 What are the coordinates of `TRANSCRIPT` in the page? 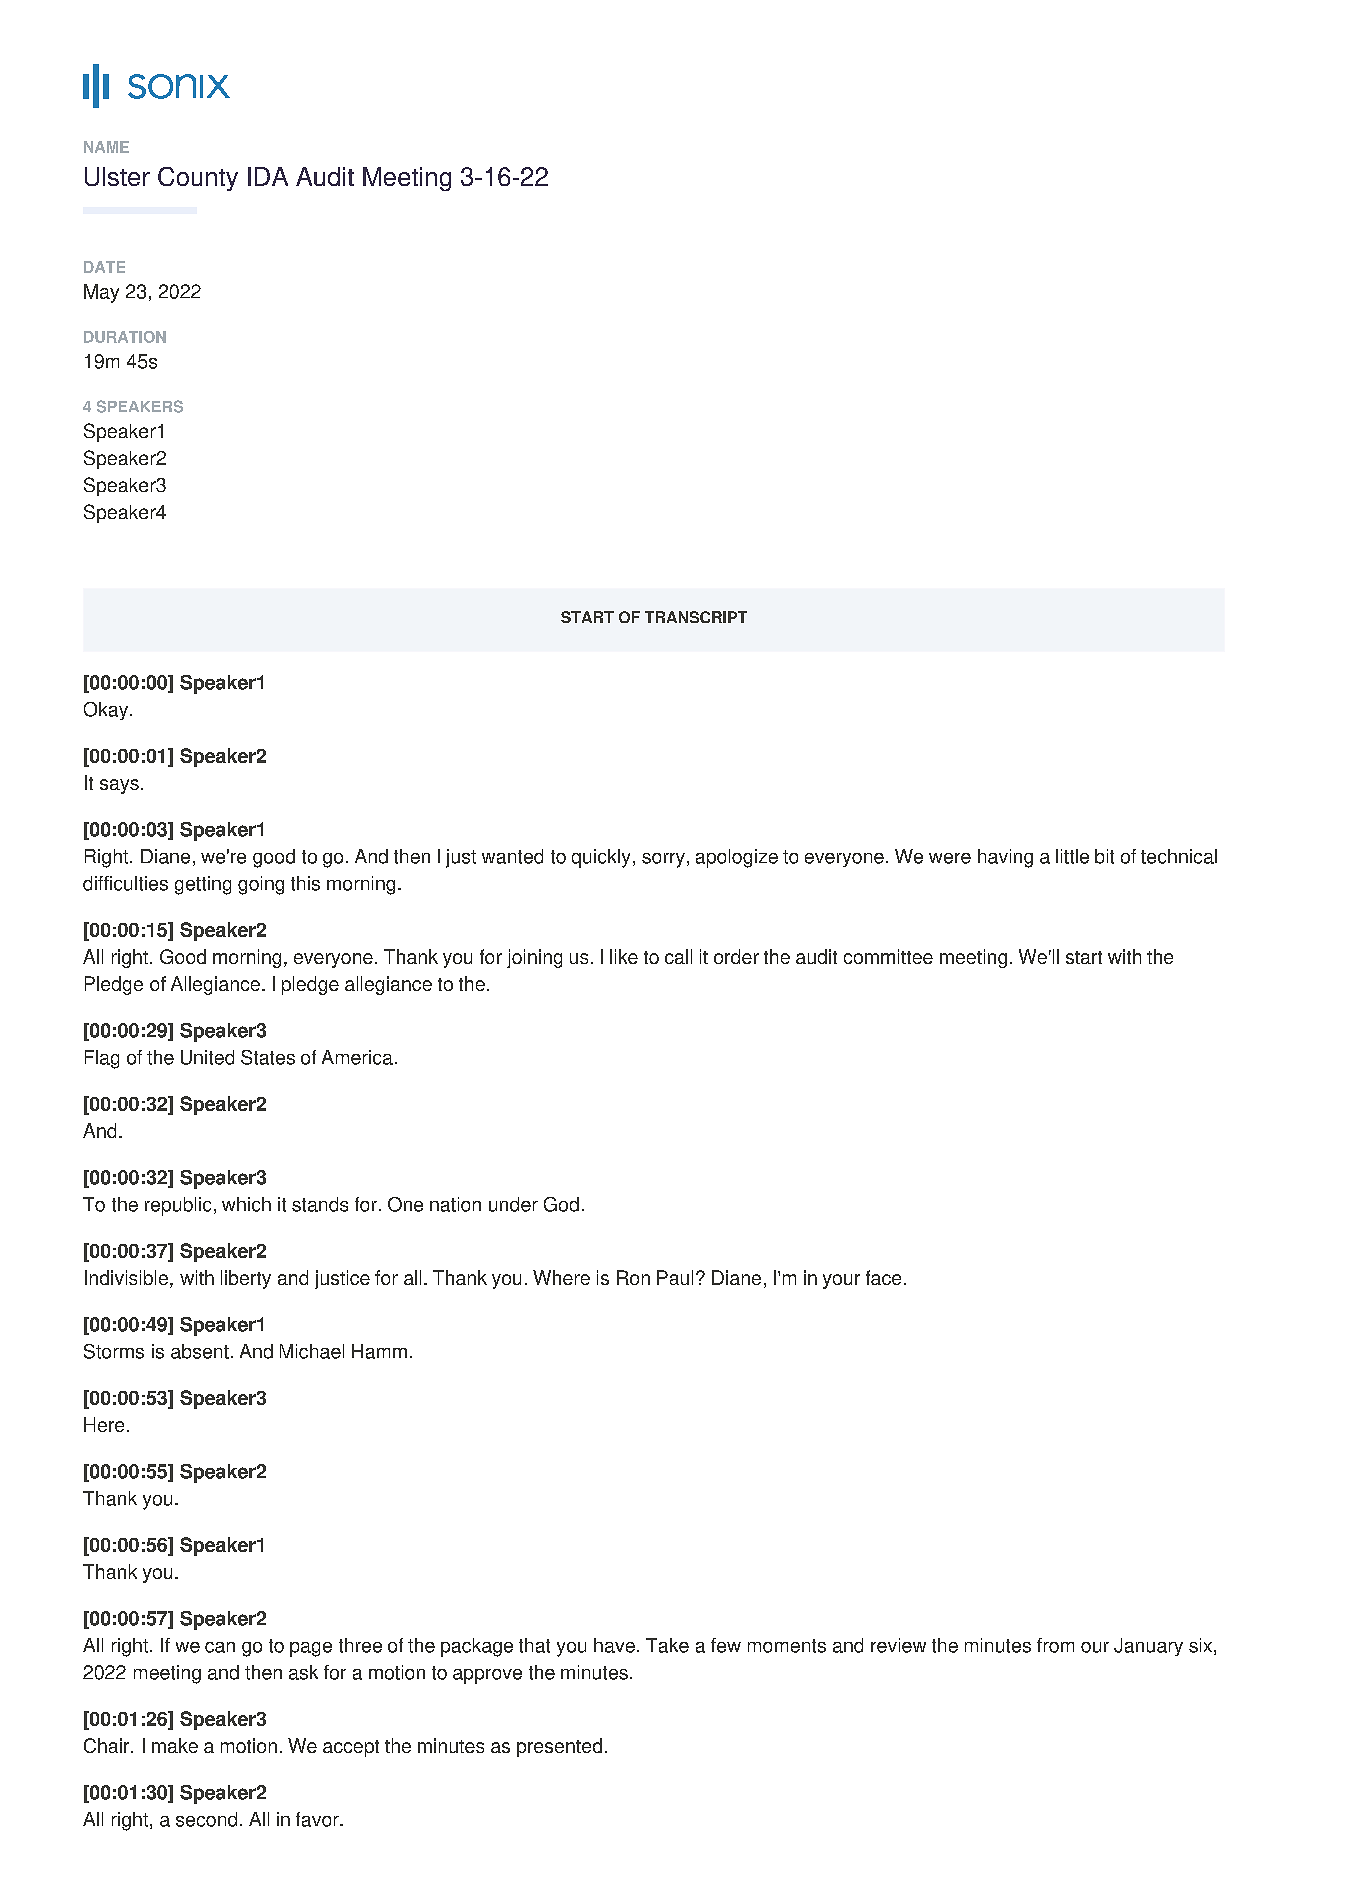 It's located at (696, 617).
